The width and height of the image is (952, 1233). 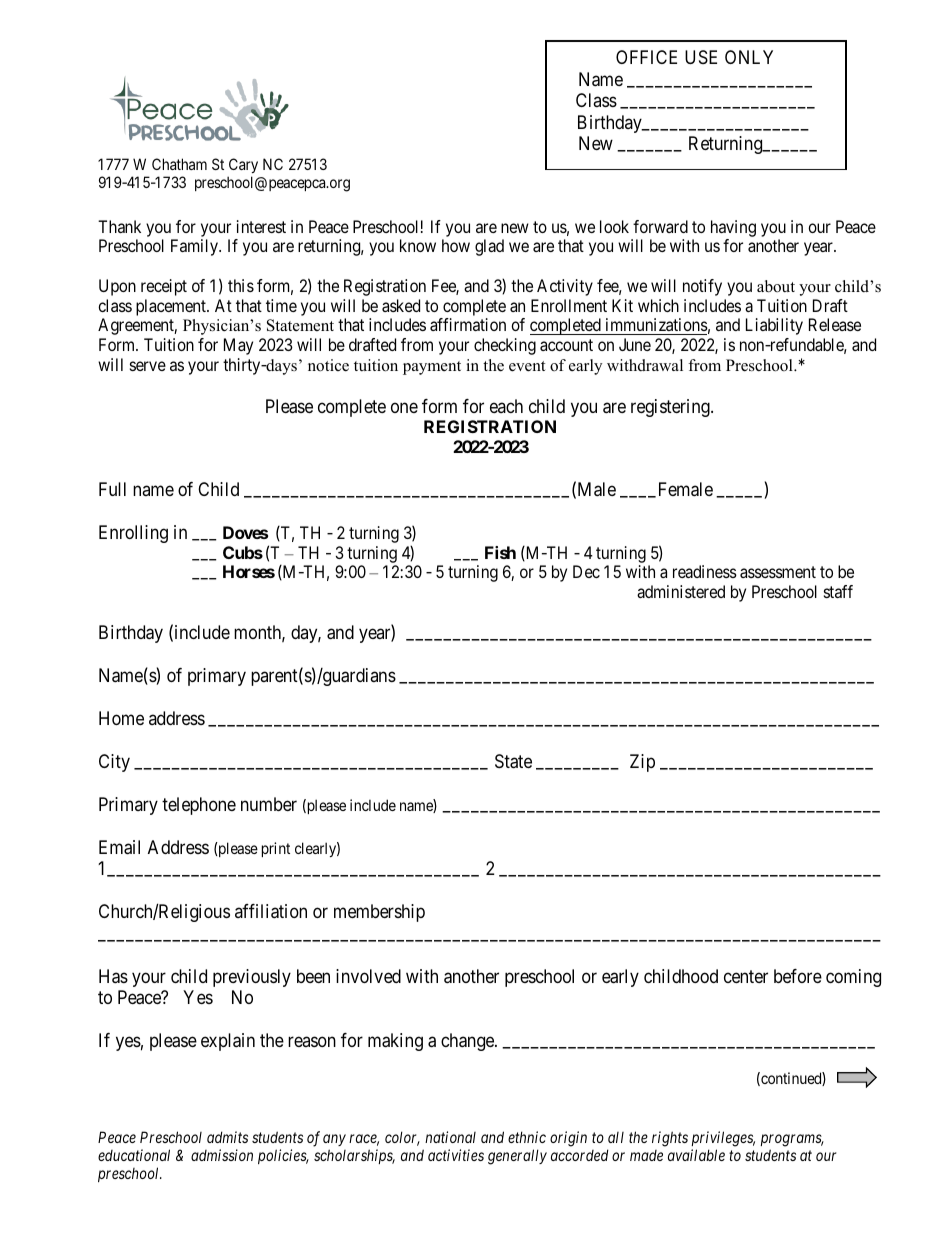 I want to click on Enrolling, so click(x=133, y=534).
